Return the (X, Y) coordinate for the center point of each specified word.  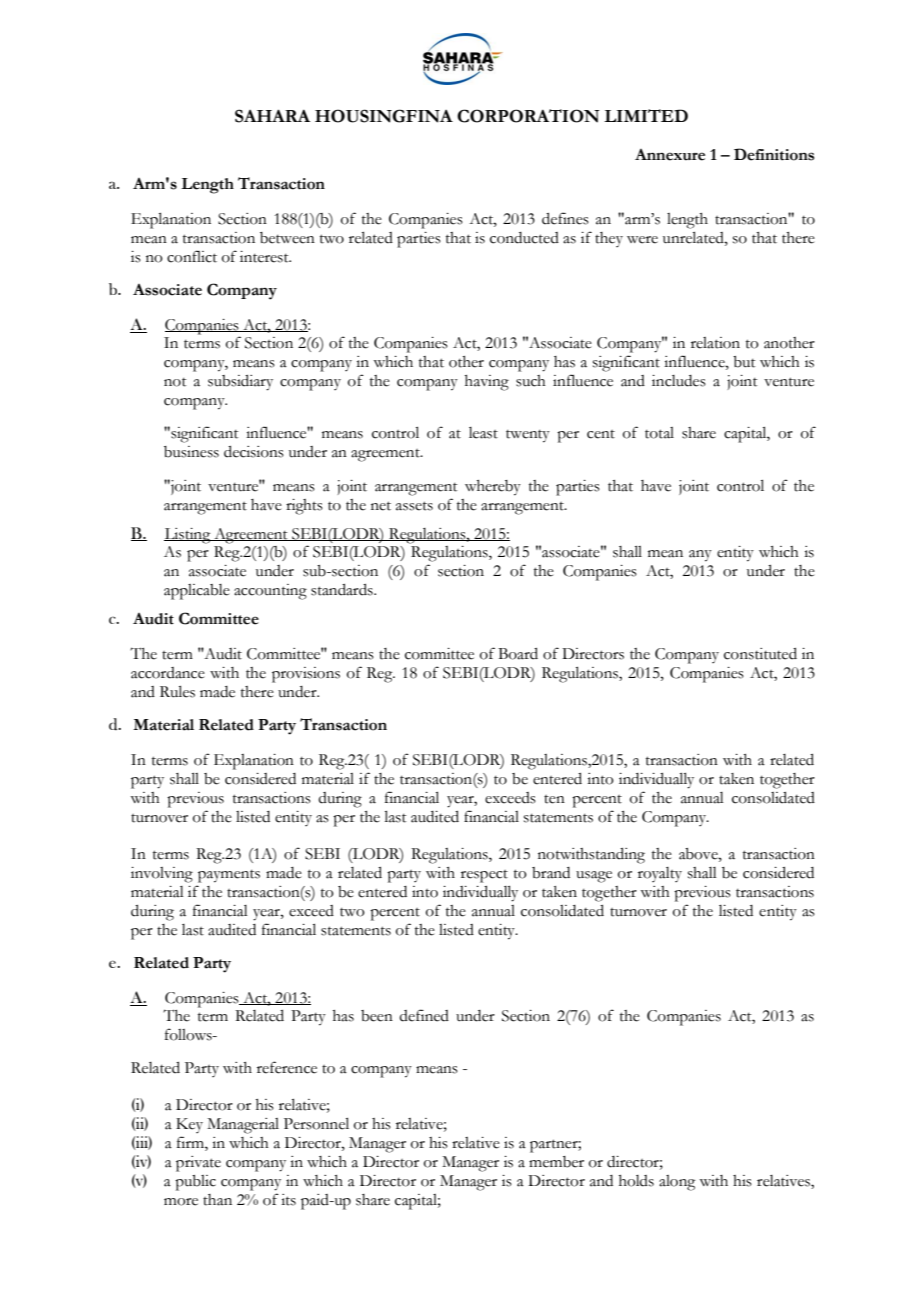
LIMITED (646, 115)
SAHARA (272, 116)
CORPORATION (528, 116)
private (198, 1164)
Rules (177, 692)
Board (518, 654)
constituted (760, 654)
